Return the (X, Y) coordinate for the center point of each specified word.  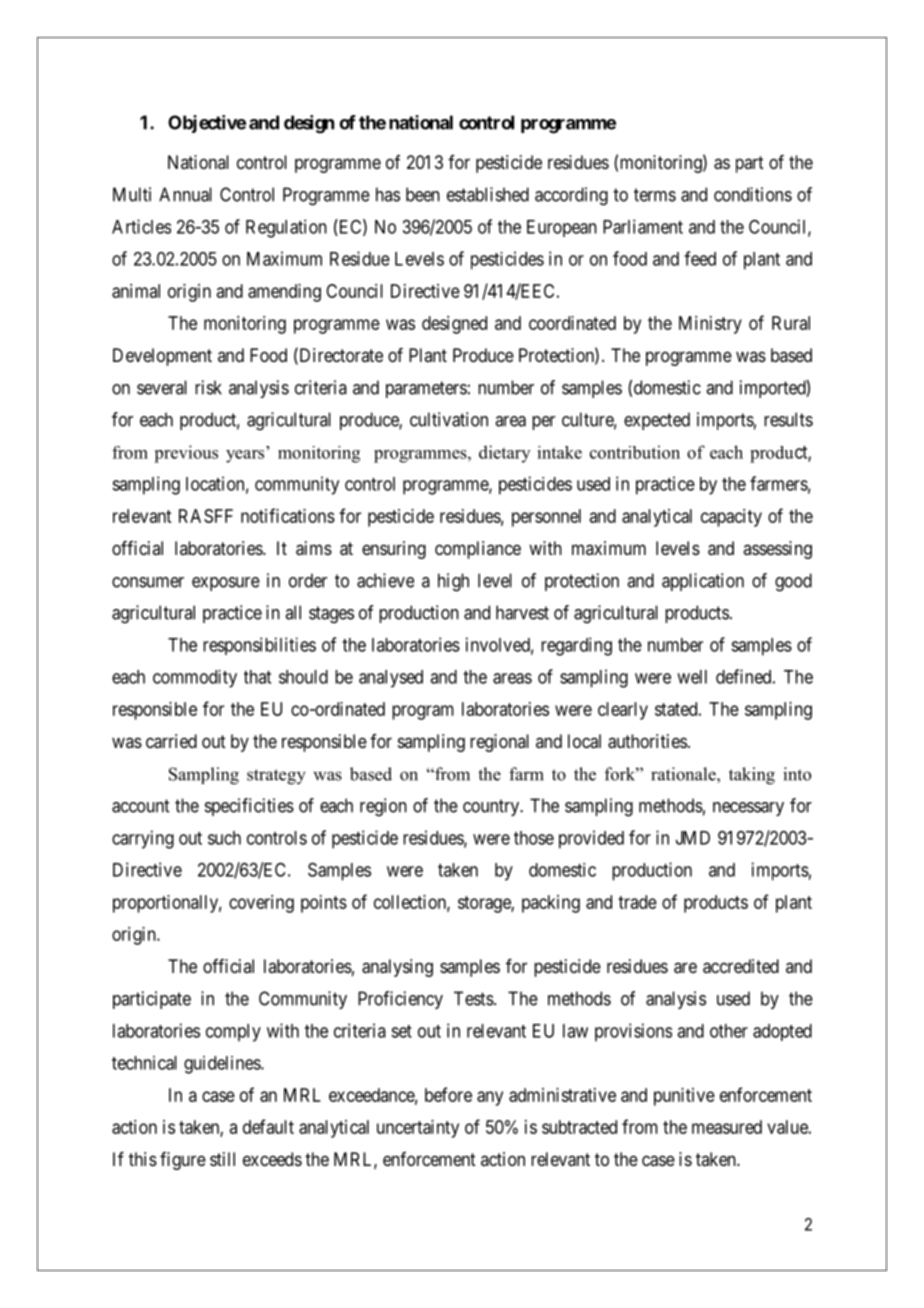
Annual (185, 194)
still (222, 1159)
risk (208, 387)
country (492, 807)
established (488, 194)
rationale (684, 774)
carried (171, 741)
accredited (741, 966)
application (703, 582)
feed (700, 258)
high (453, 582)
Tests (474, 998)
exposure (226, 584)
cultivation (449, 419)
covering (261, 904)
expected (657, 421)
